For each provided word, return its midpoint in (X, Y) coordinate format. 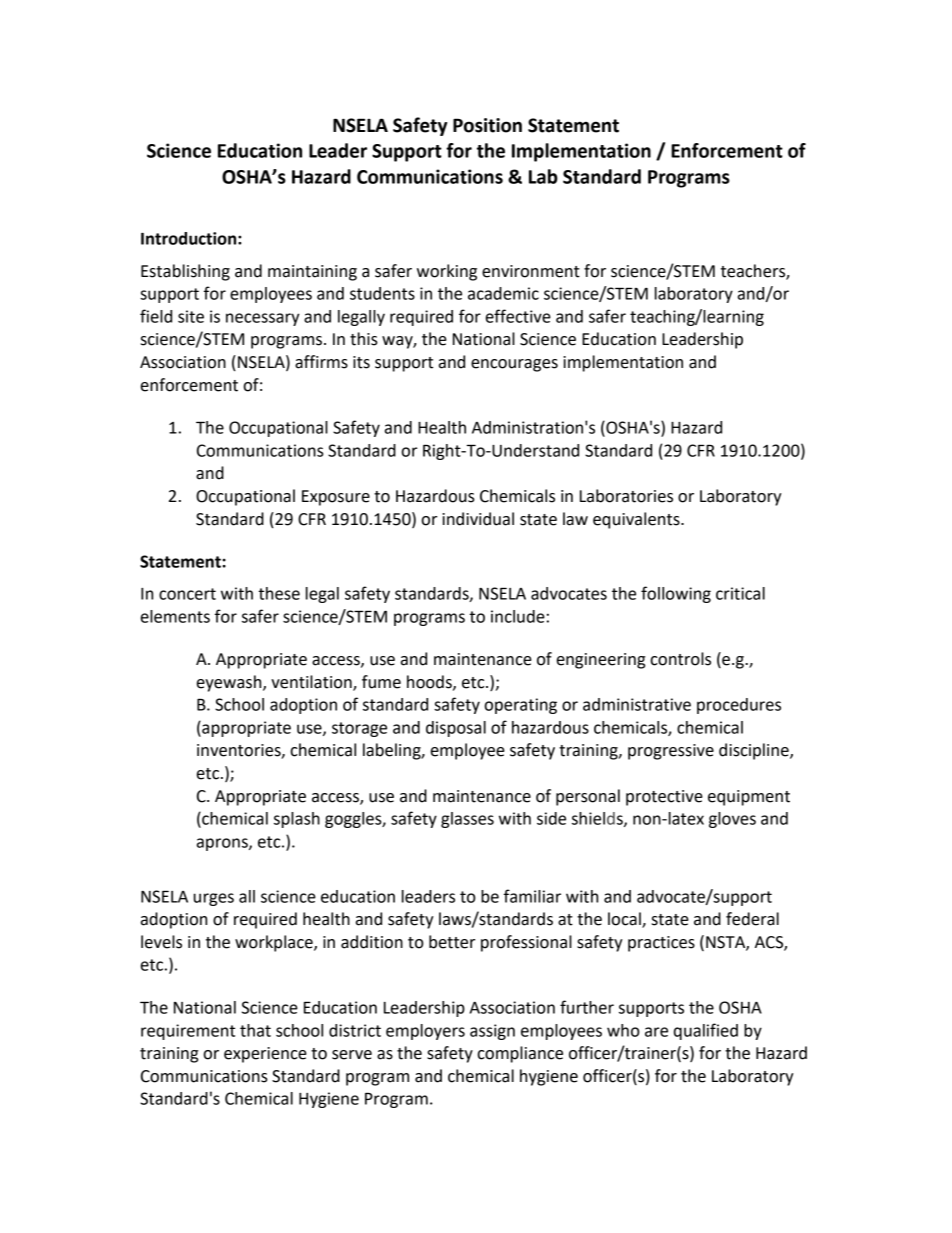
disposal (456, 729)
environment (531, 271)
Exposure (336, 498)
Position (487, 125)
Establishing (185, 272)
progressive (671, 752)
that (255, 1030)
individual (478, 519)
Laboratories (626, 496)
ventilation (312, 682)
